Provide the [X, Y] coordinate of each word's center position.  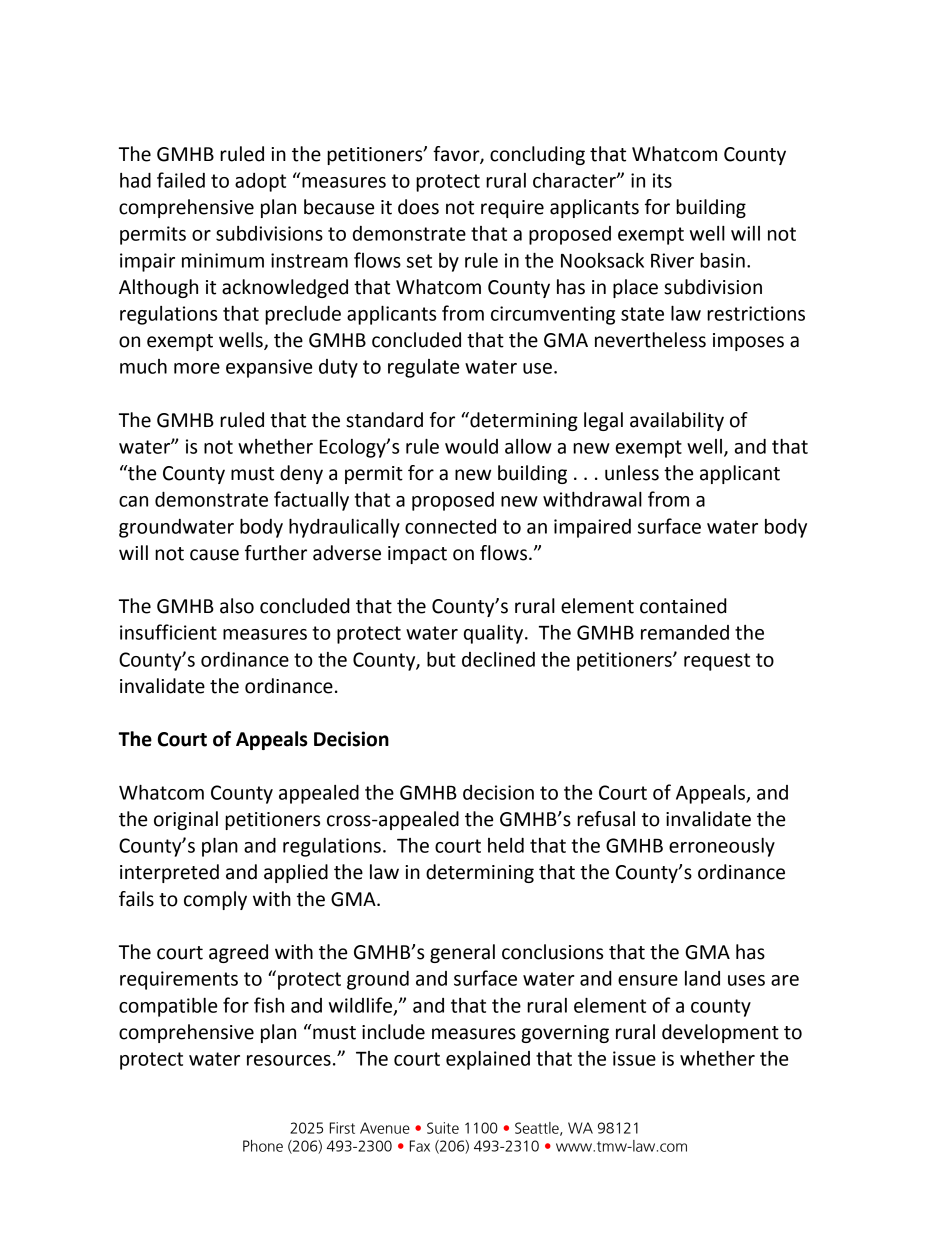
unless [632, 473]
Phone [263, 1146]
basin [722, 260]
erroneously [722, 847]
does [418, 207]
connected [450, 526]
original [186, 820]
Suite [443, 1128]
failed [181, 180]
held [506, 845]
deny [301, 474]
